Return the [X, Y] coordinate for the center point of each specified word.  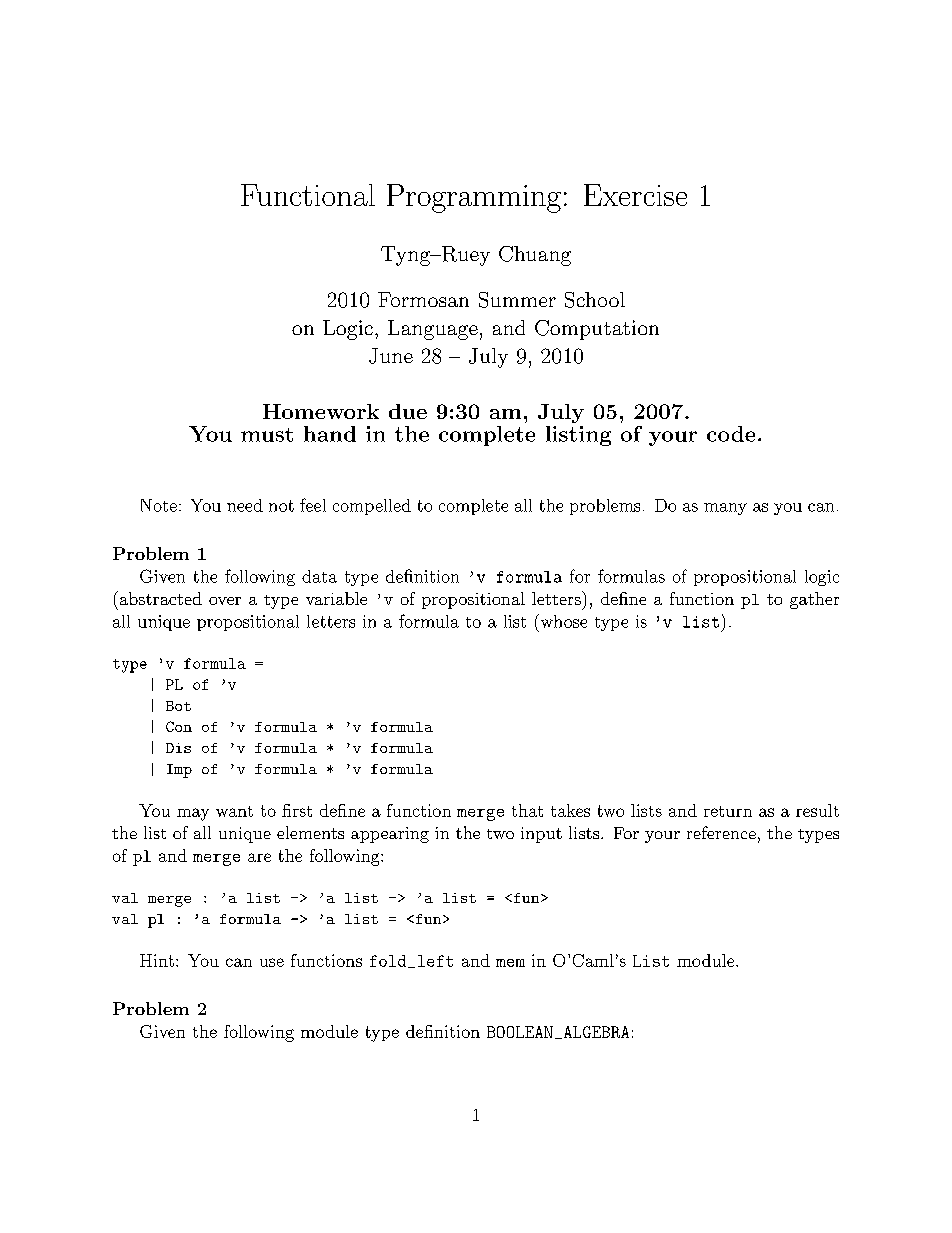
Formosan [423, 299]
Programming [474, 198]
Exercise [635, 195]
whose [562, 621]
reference [721, 832]
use [272, 962]
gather [814, 600]
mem [510, 963]
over [225, 601]
